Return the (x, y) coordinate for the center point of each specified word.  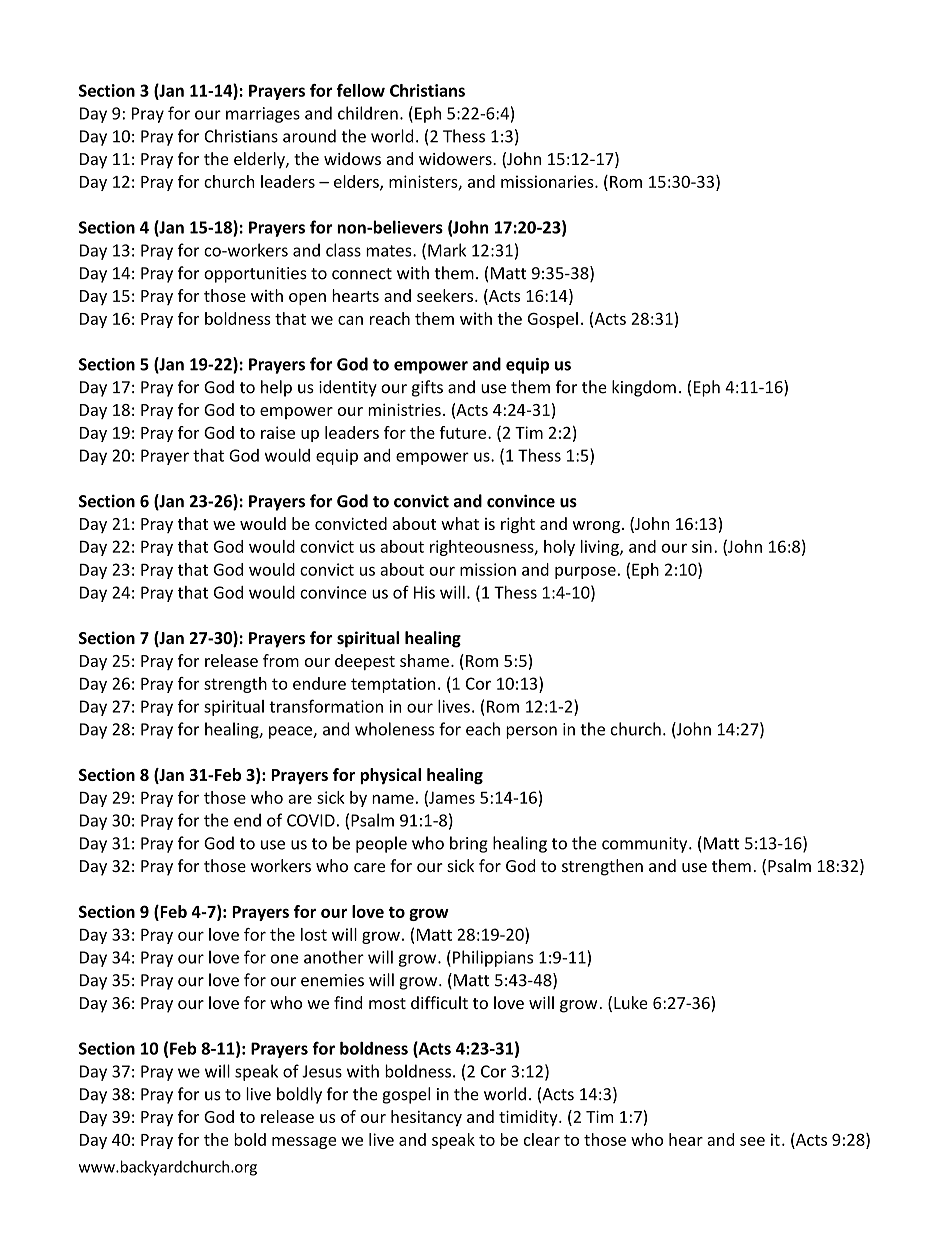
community (646, 845)
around (309, 136)
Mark (447, 250)
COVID (311, 820)
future (462, 432)
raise (278, 432)
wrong (596, 527)
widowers (456, 158)
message (304, 1143)
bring (469, 844)
